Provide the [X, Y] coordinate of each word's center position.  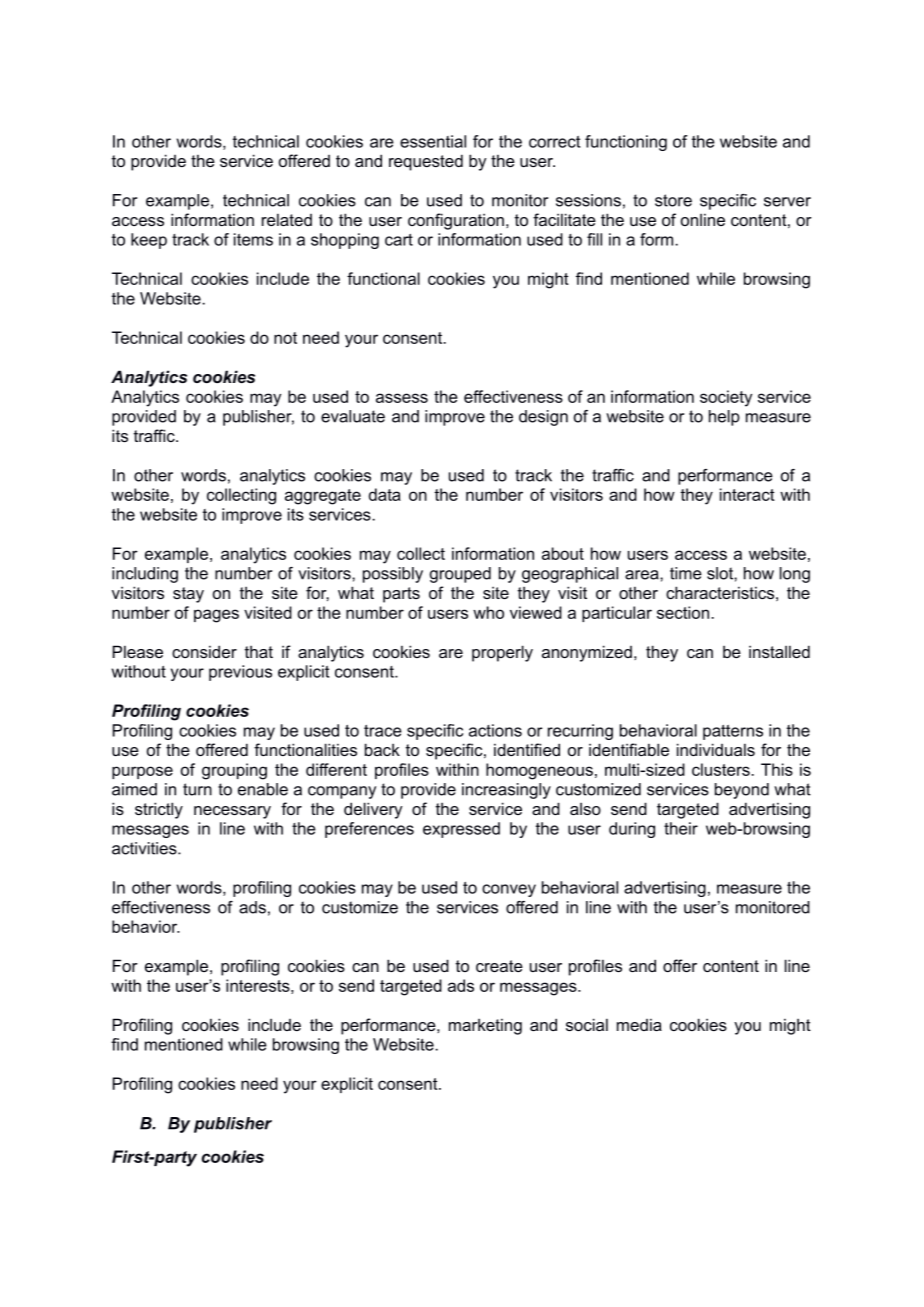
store [673, 200]
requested [426, 162]
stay [188, 595]
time [686, 573]
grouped [460, 575]
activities [145, 848]
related [287, 219]
